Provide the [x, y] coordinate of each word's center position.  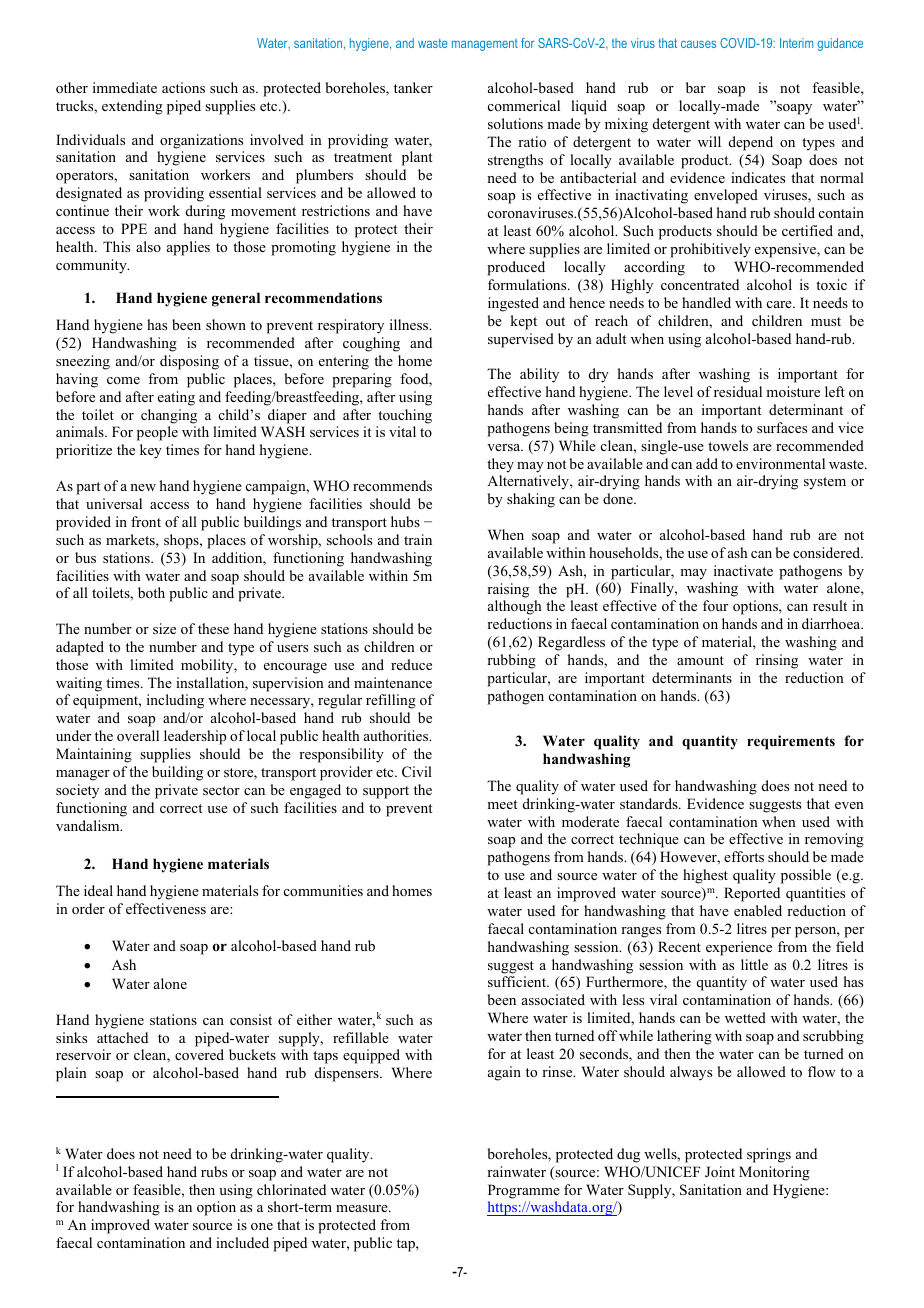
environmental [780, 463]
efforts [744, 856]
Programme [524, 1191]
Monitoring [774, 1173]
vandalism [89, 825]
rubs [214, 1171]
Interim [796, 43]
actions [183, 87]
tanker [413, 87]
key [151, 451]
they [500, 465]
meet [502, 804]
